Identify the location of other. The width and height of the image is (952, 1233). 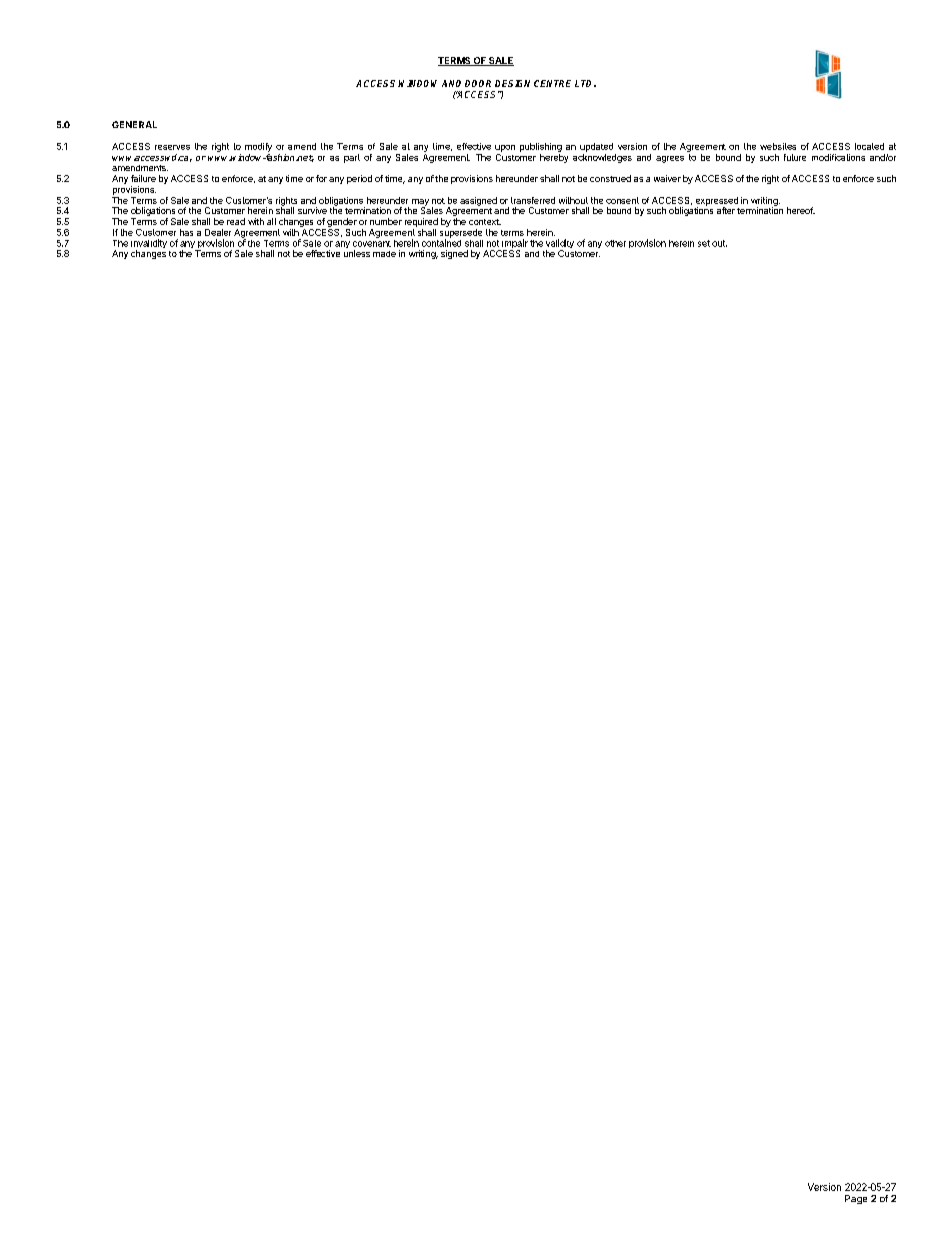
(615, 243).
